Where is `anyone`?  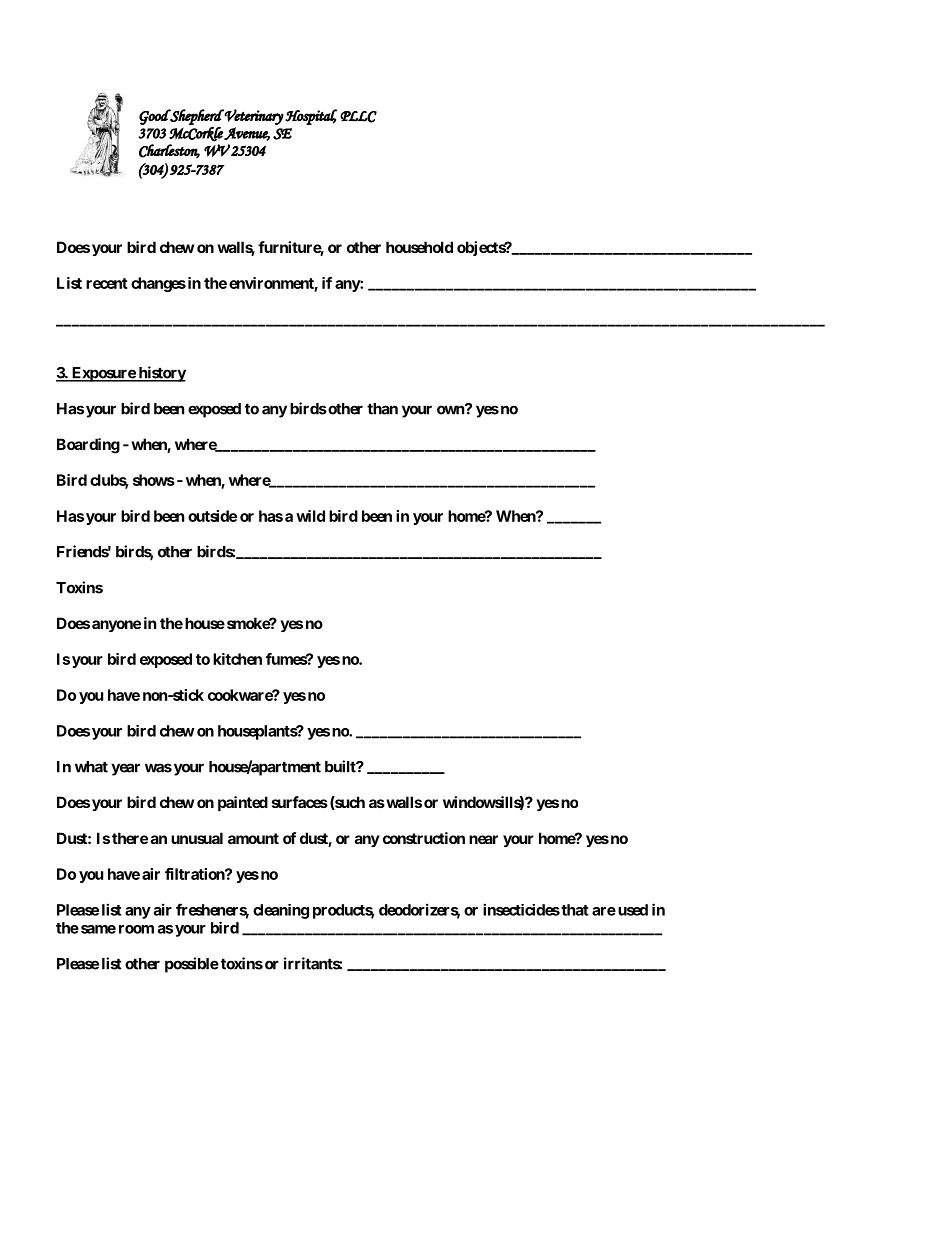
anyone is located at coordinates (116, 626).
